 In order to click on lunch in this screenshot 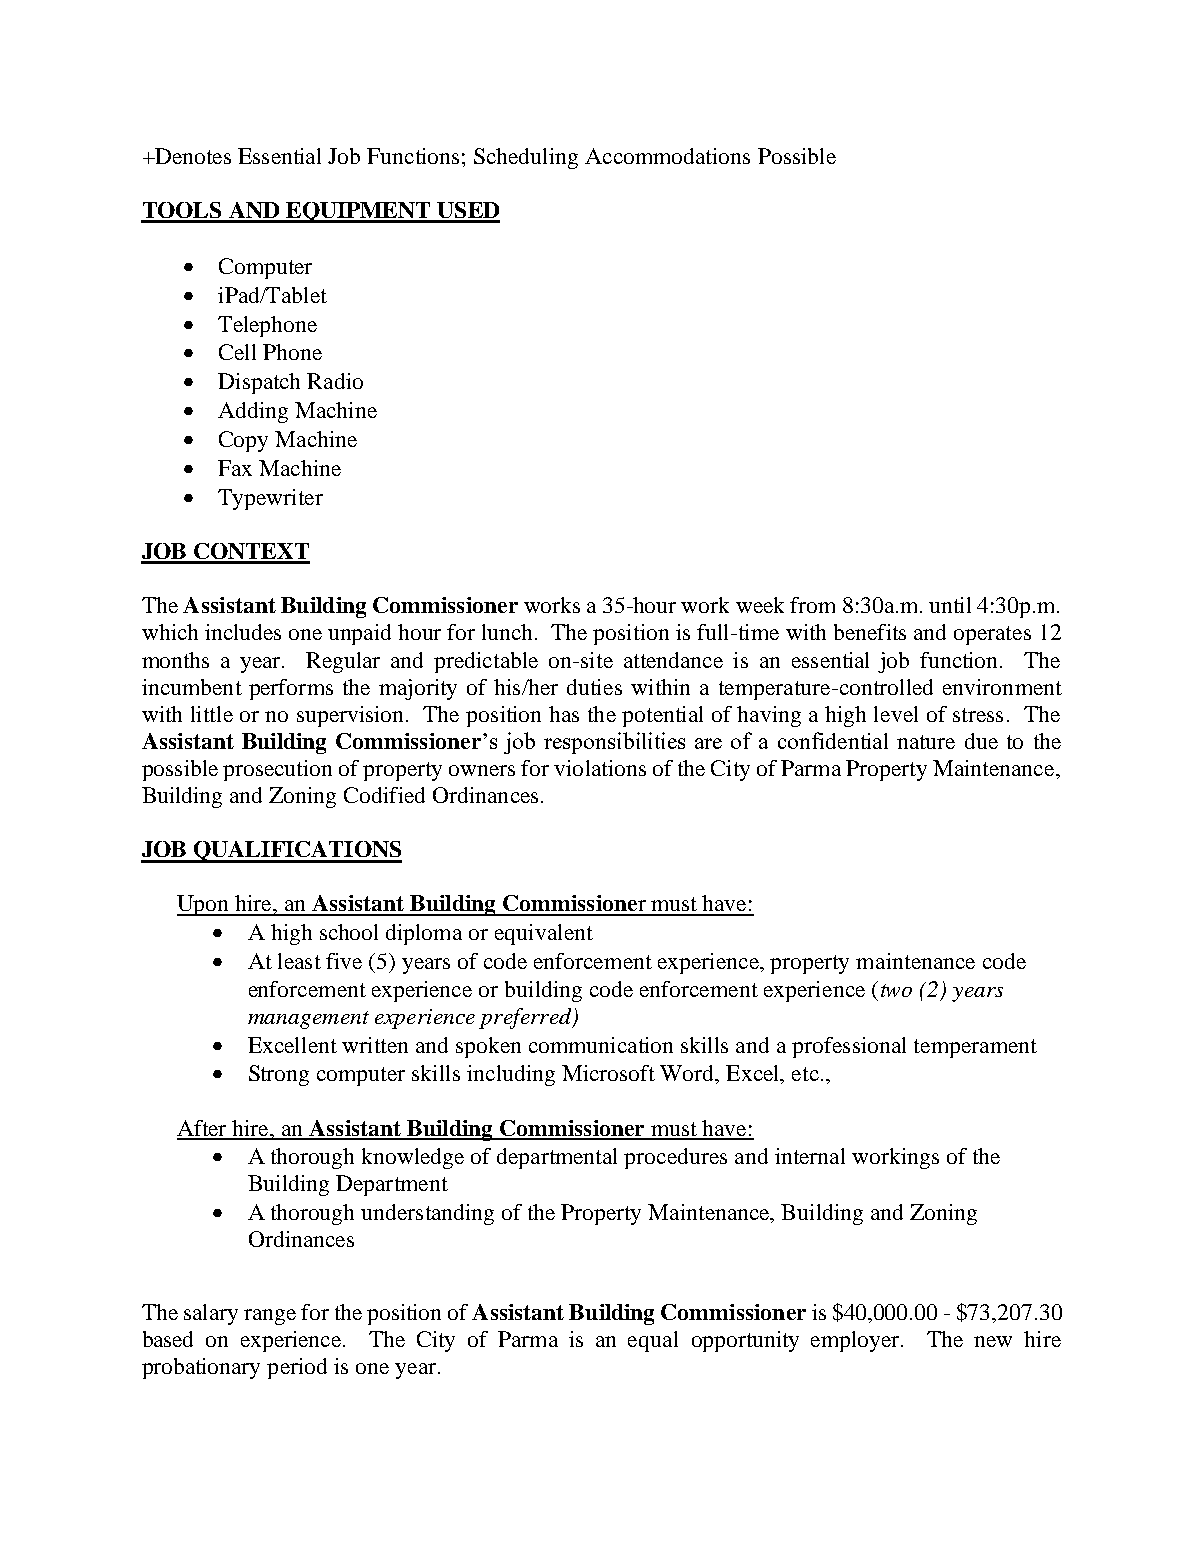, I will do `click(509, 632)`.
